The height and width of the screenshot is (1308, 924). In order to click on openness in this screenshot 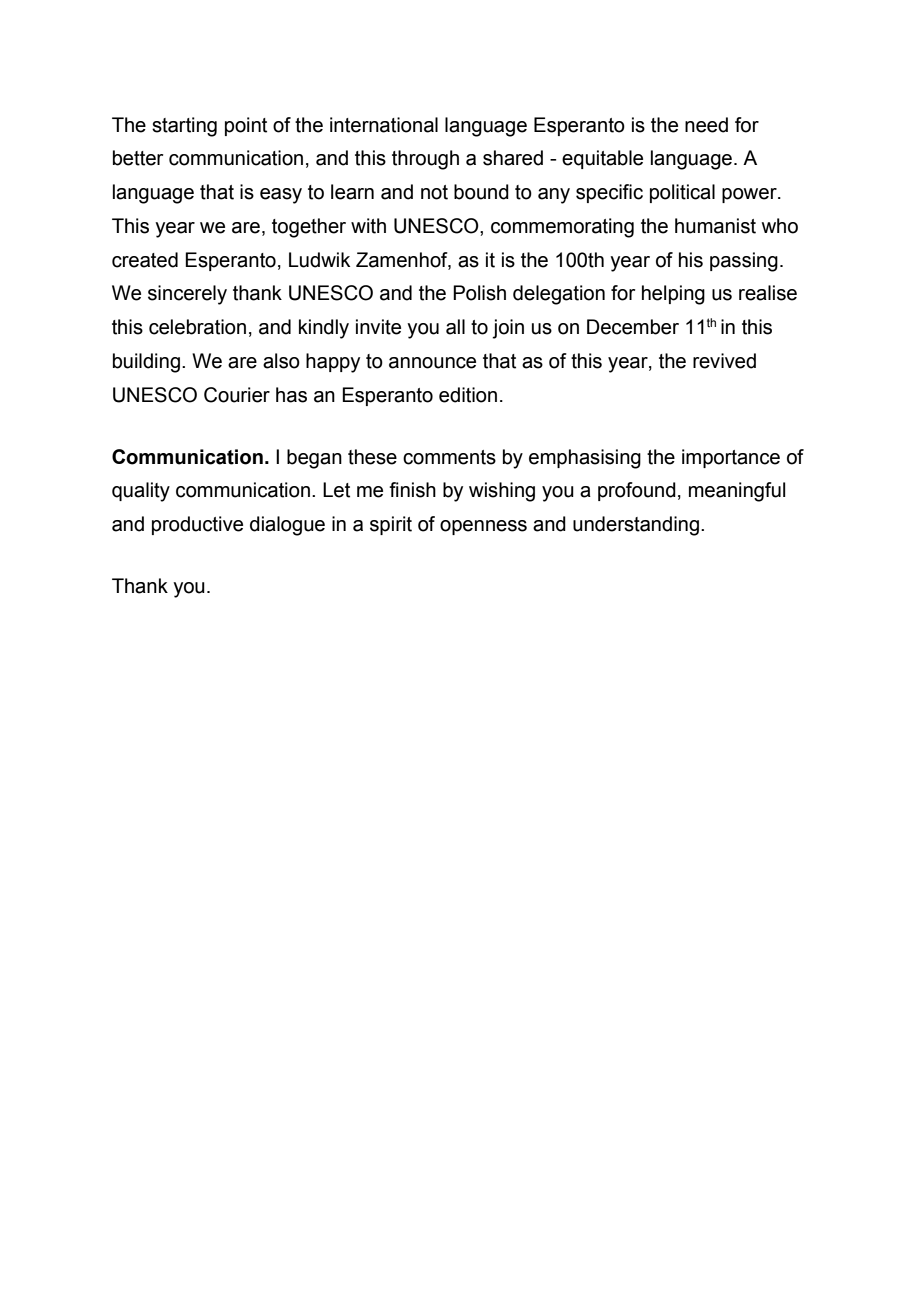, I will do `click(483, 527)`.
